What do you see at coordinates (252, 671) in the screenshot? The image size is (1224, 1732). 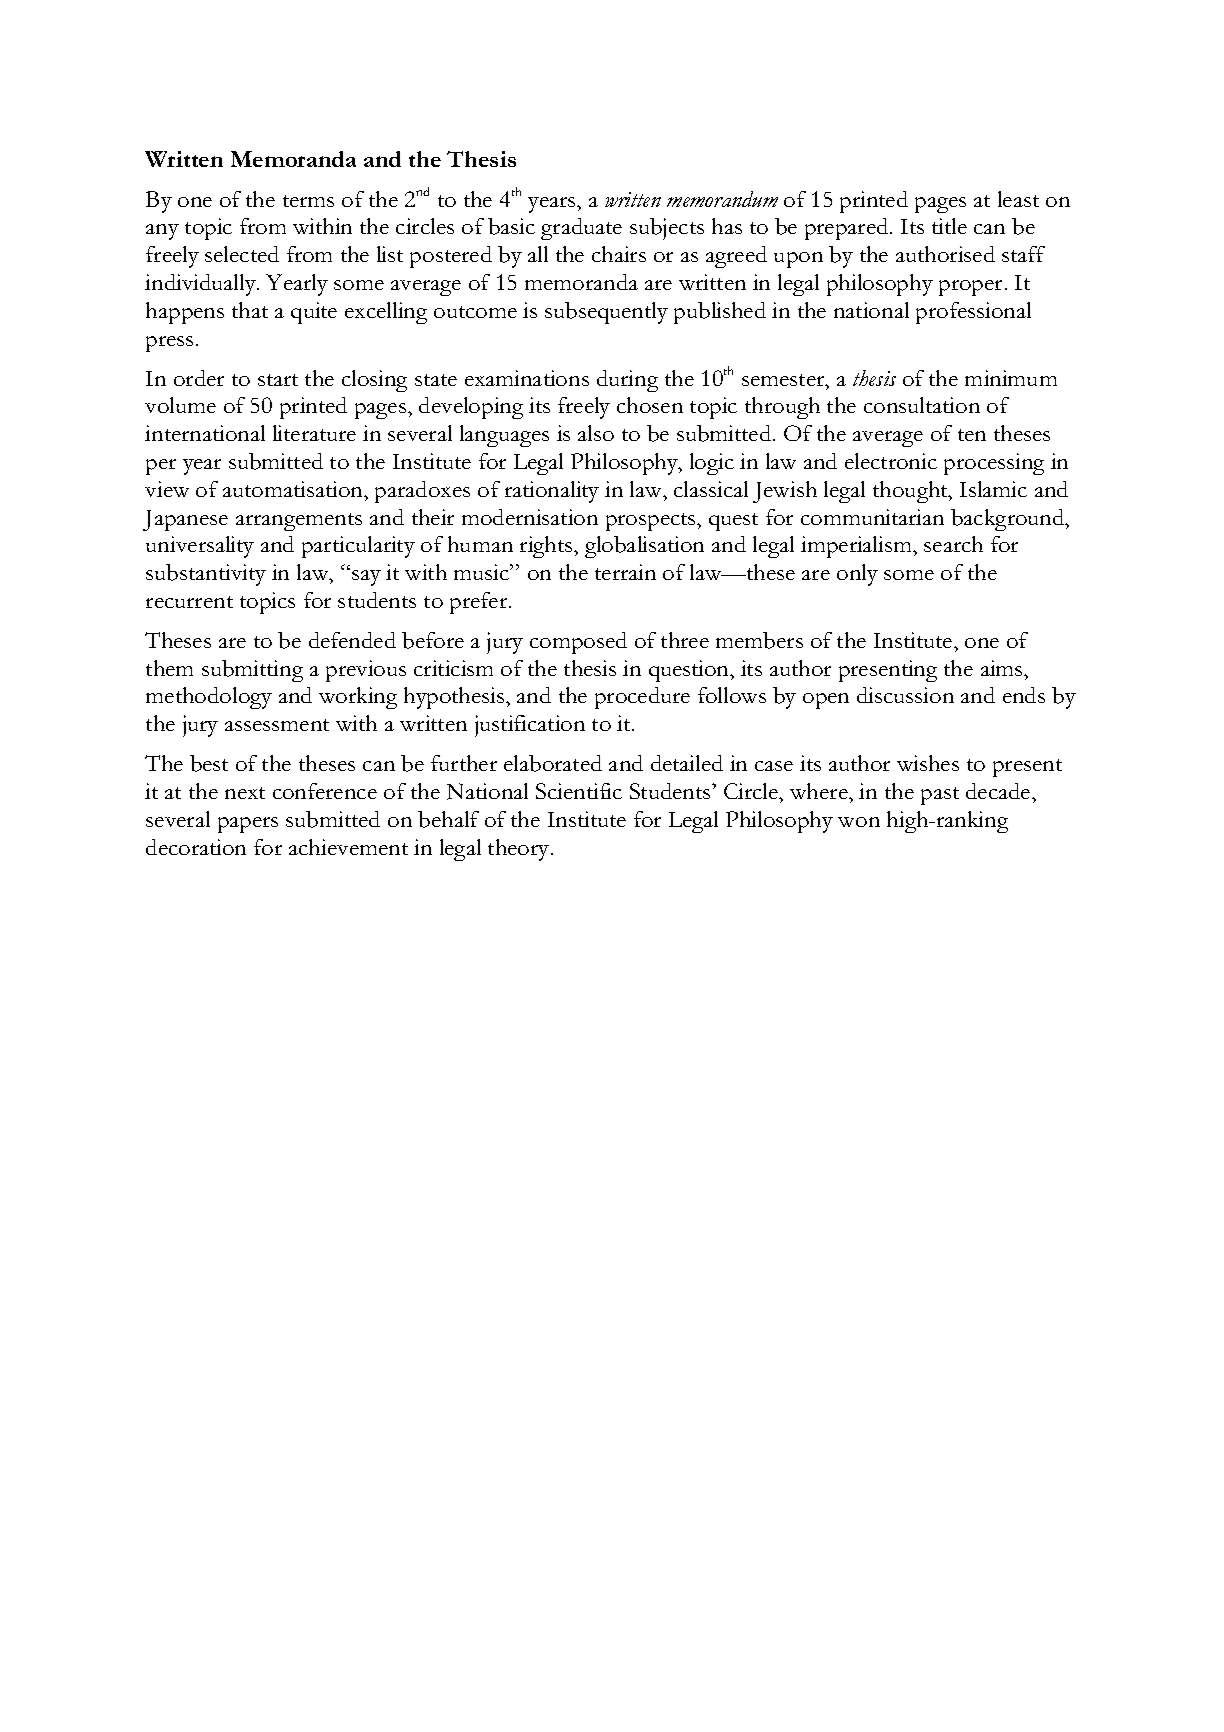 I see `submitting` at bounding box center [252, 671].
